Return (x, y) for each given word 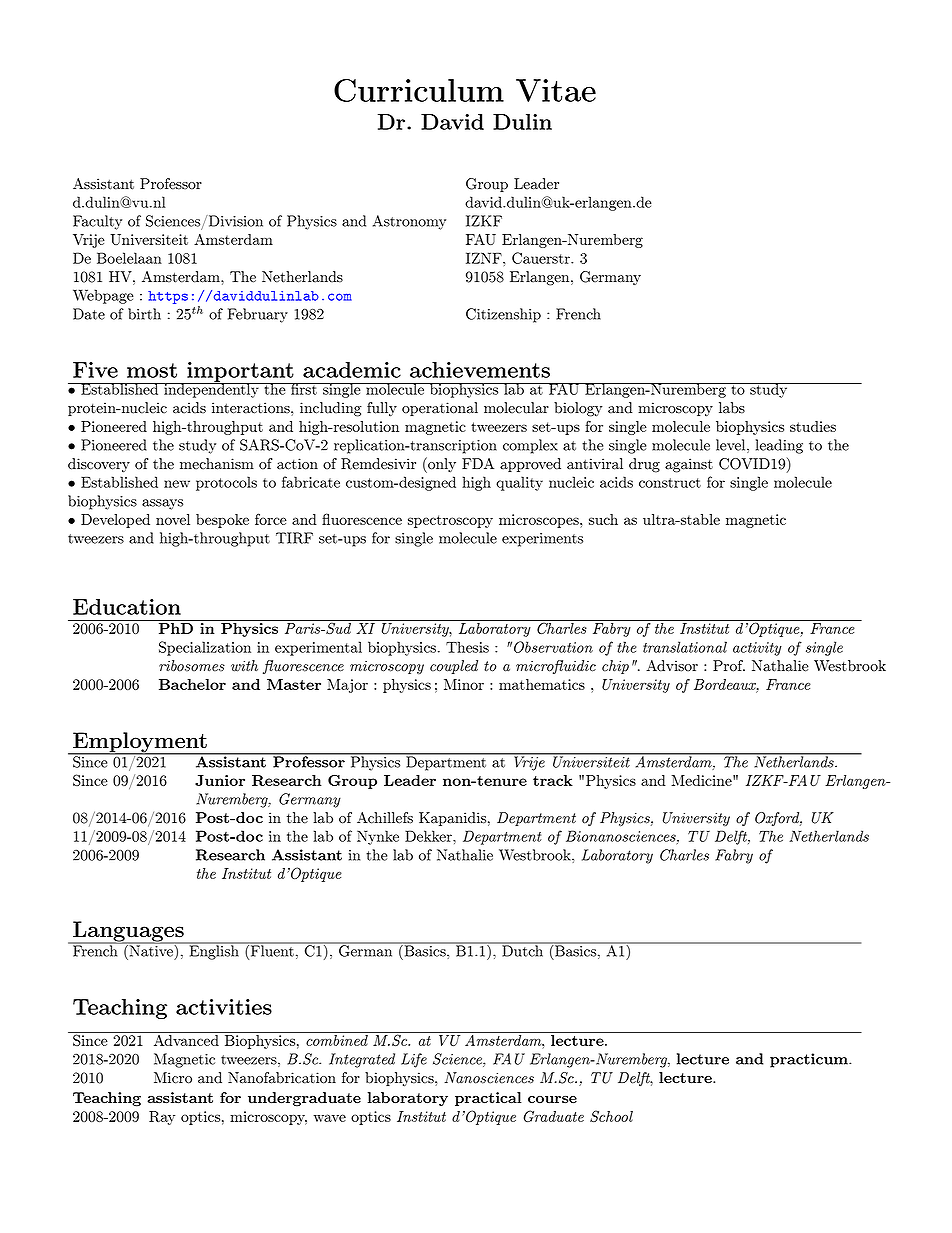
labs (732, 408)
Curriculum (419, 90)
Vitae (556, 90)
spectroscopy (450, 521)
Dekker (429, 836)
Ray (162, 1118)
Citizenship (503, 315)
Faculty (97, 222)
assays (162, 504)
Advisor (672, 666)
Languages (128, 932)
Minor (464, 684)
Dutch (522, 950)
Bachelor (192, 684)
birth (144, 314)
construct (670, 483)
